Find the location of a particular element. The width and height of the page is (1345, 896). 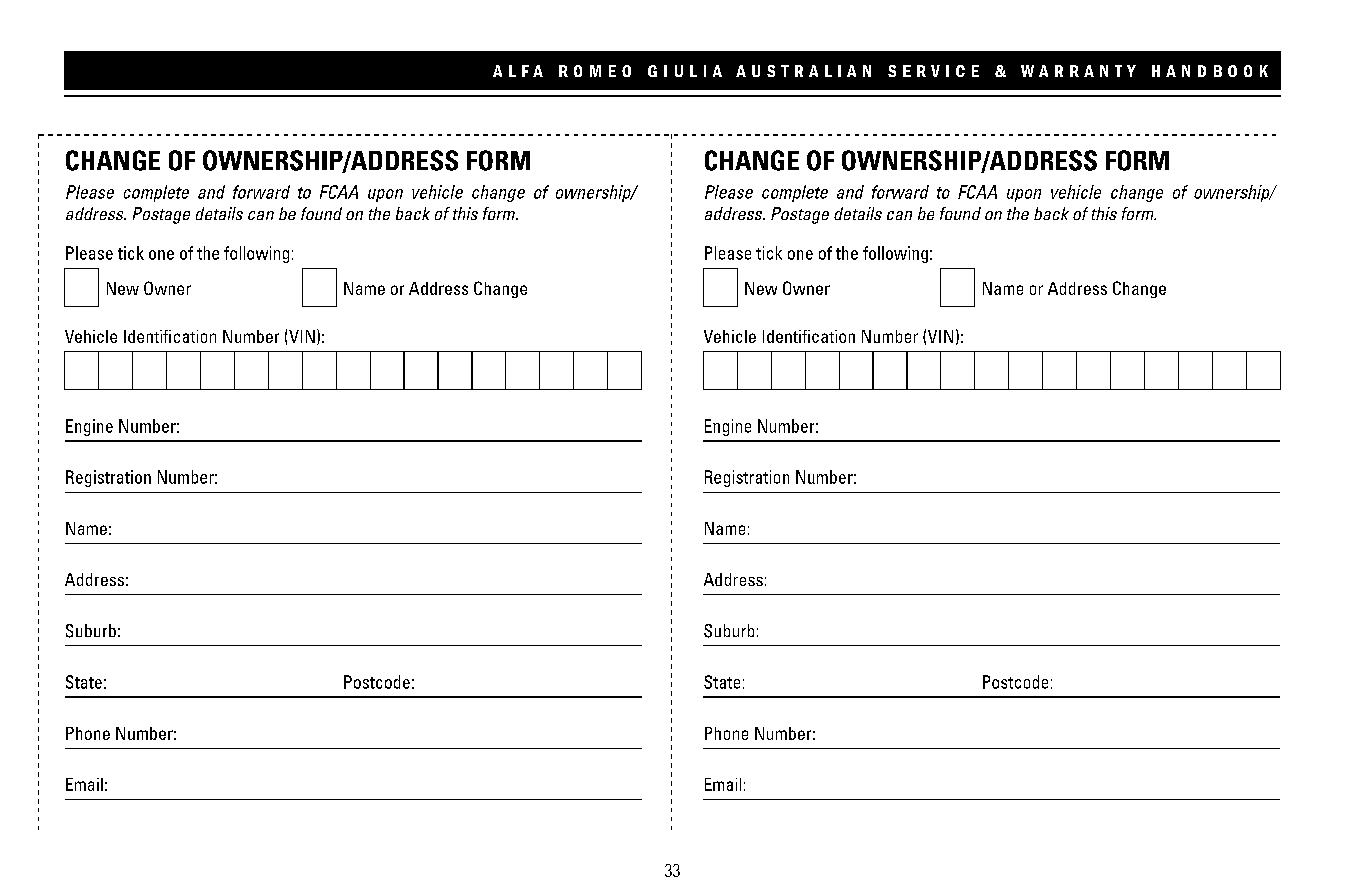

AUSTRALIAN is located at coordinates (803, 71).
